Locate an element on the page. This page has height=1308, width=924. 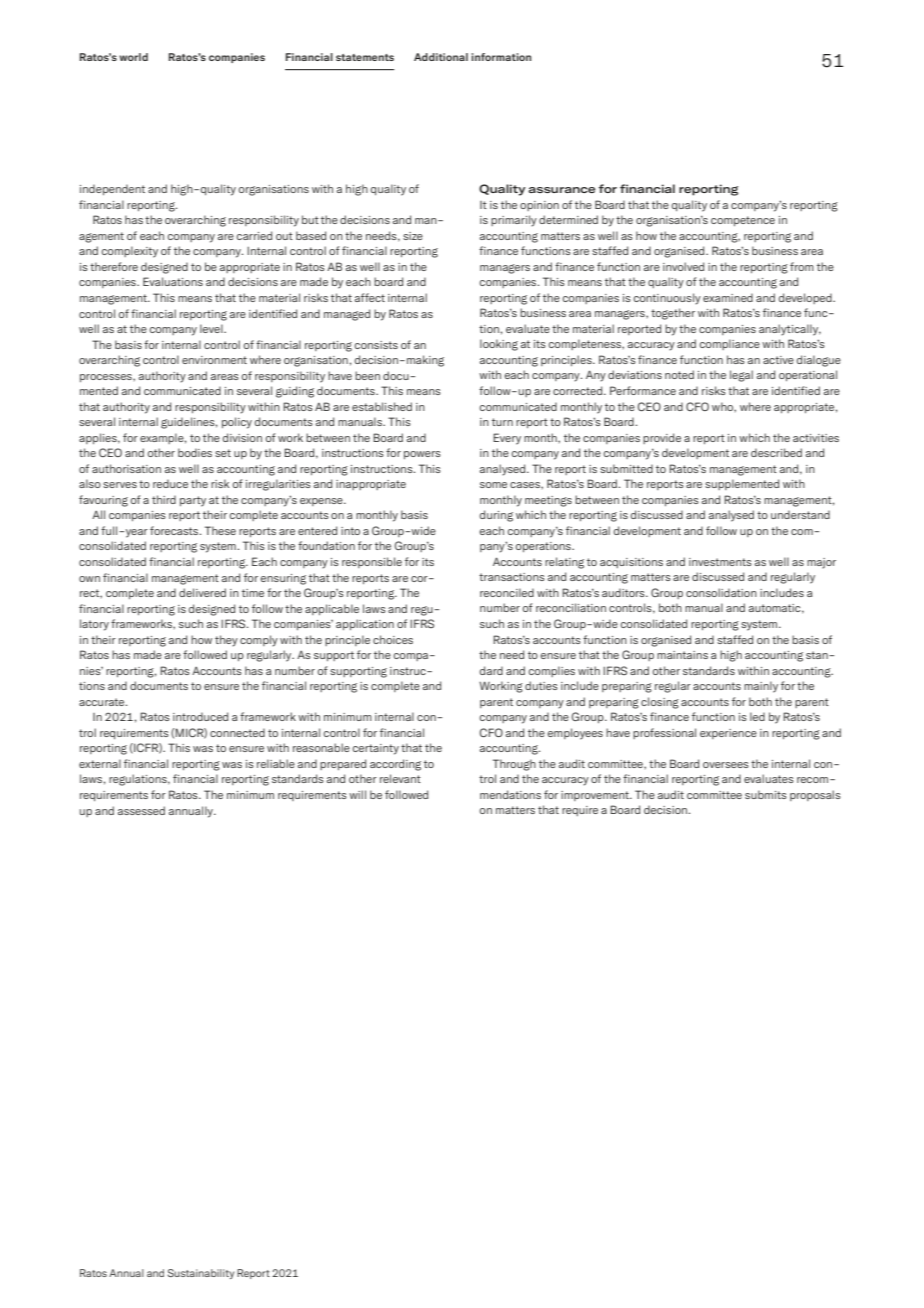
statements is located at coordinates (365, 57).
